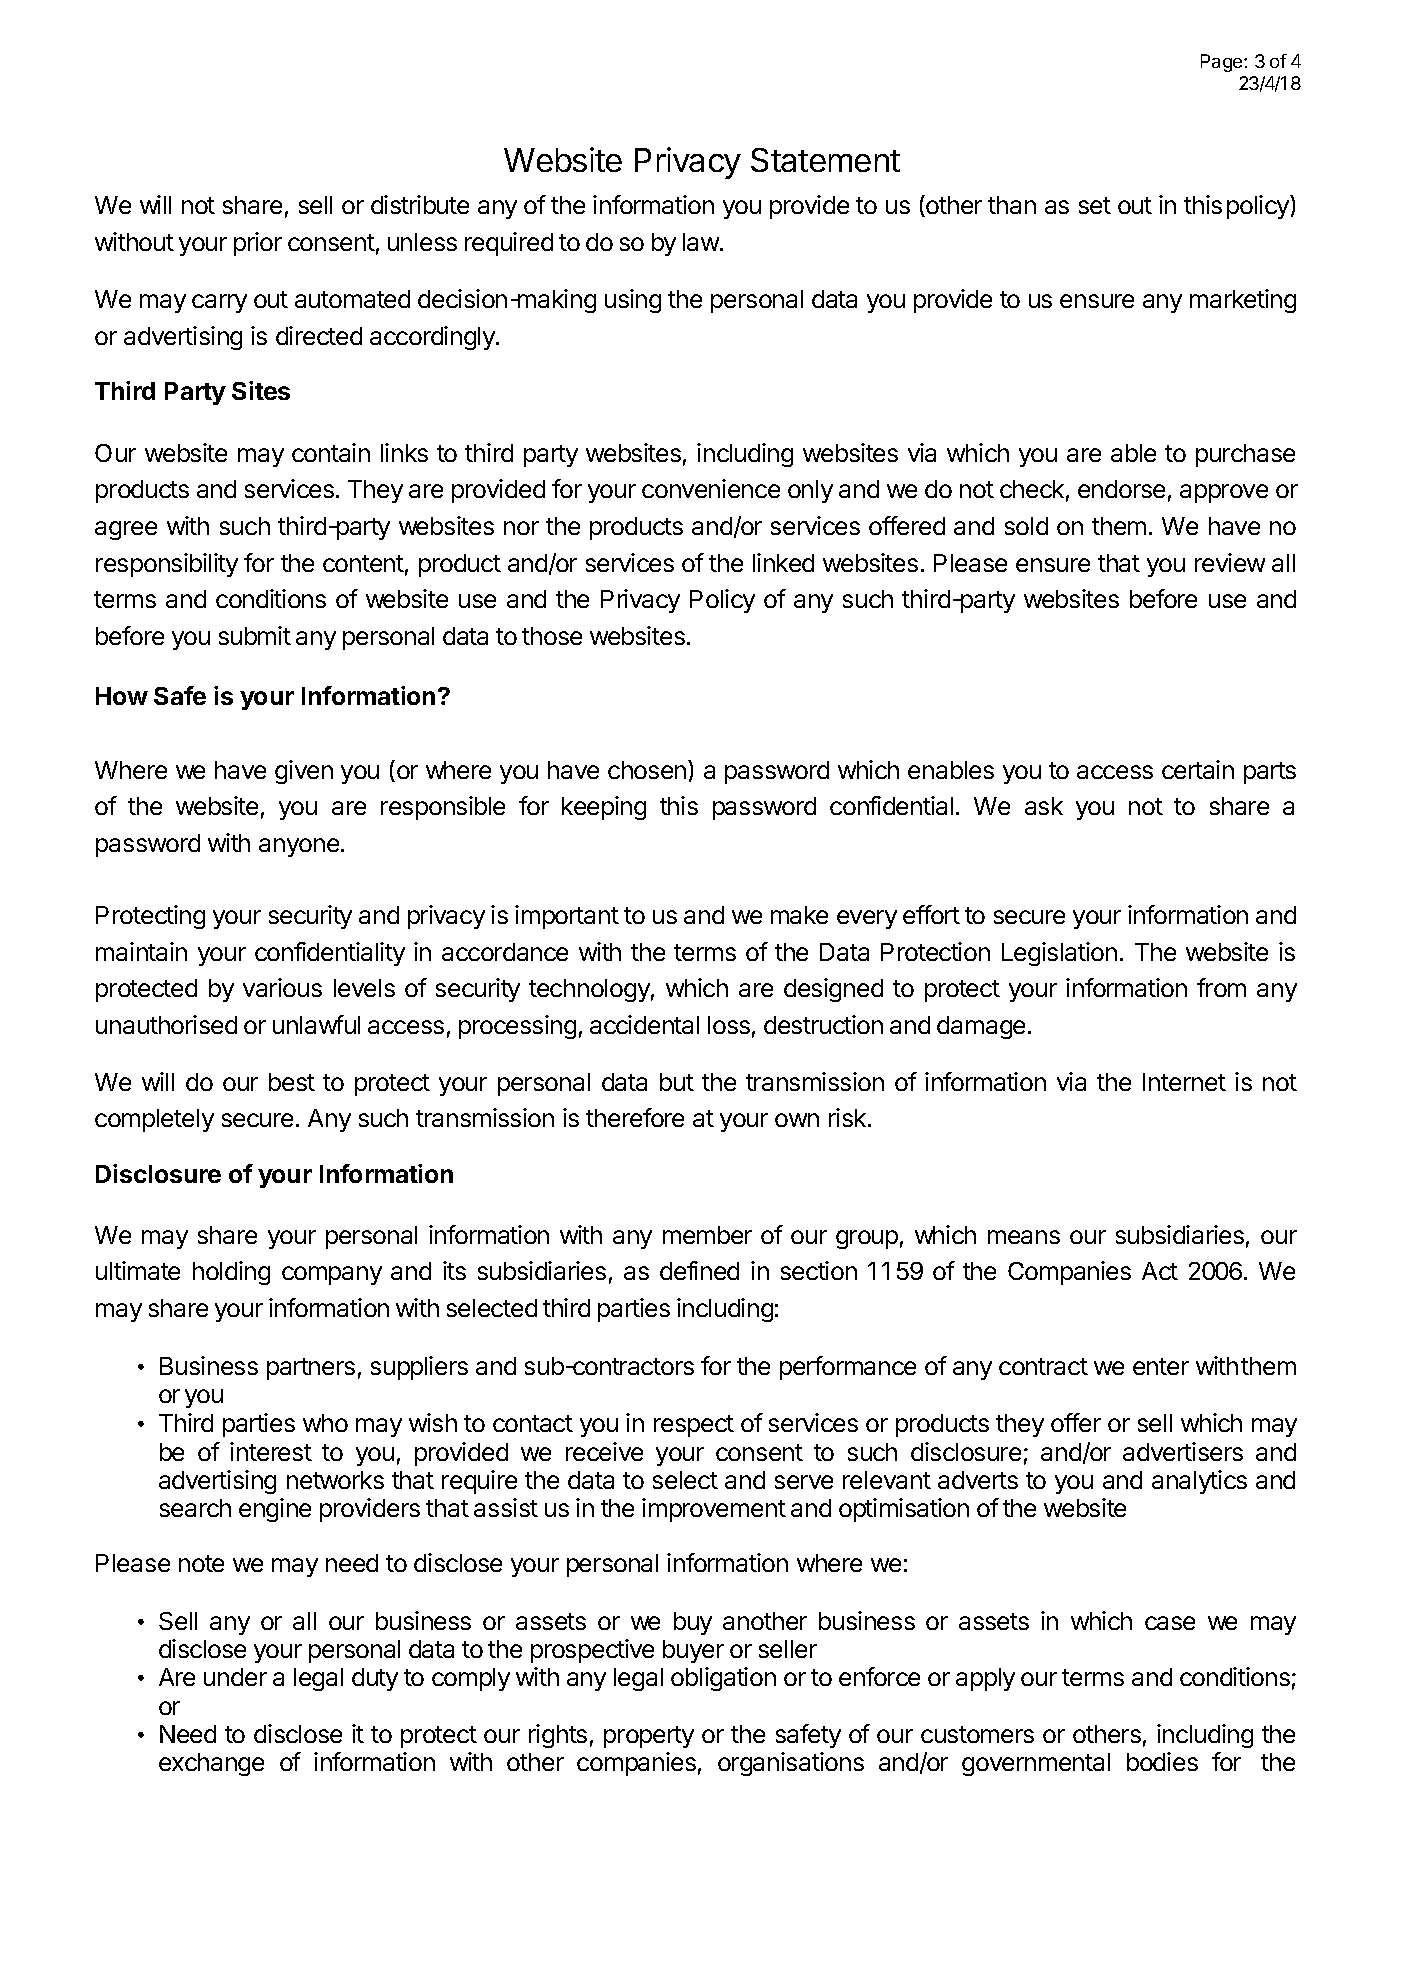  What do you see at coordinates (1024, 1237) in the screenshot?
I see `means` at bounding box center [1024, 1237].
